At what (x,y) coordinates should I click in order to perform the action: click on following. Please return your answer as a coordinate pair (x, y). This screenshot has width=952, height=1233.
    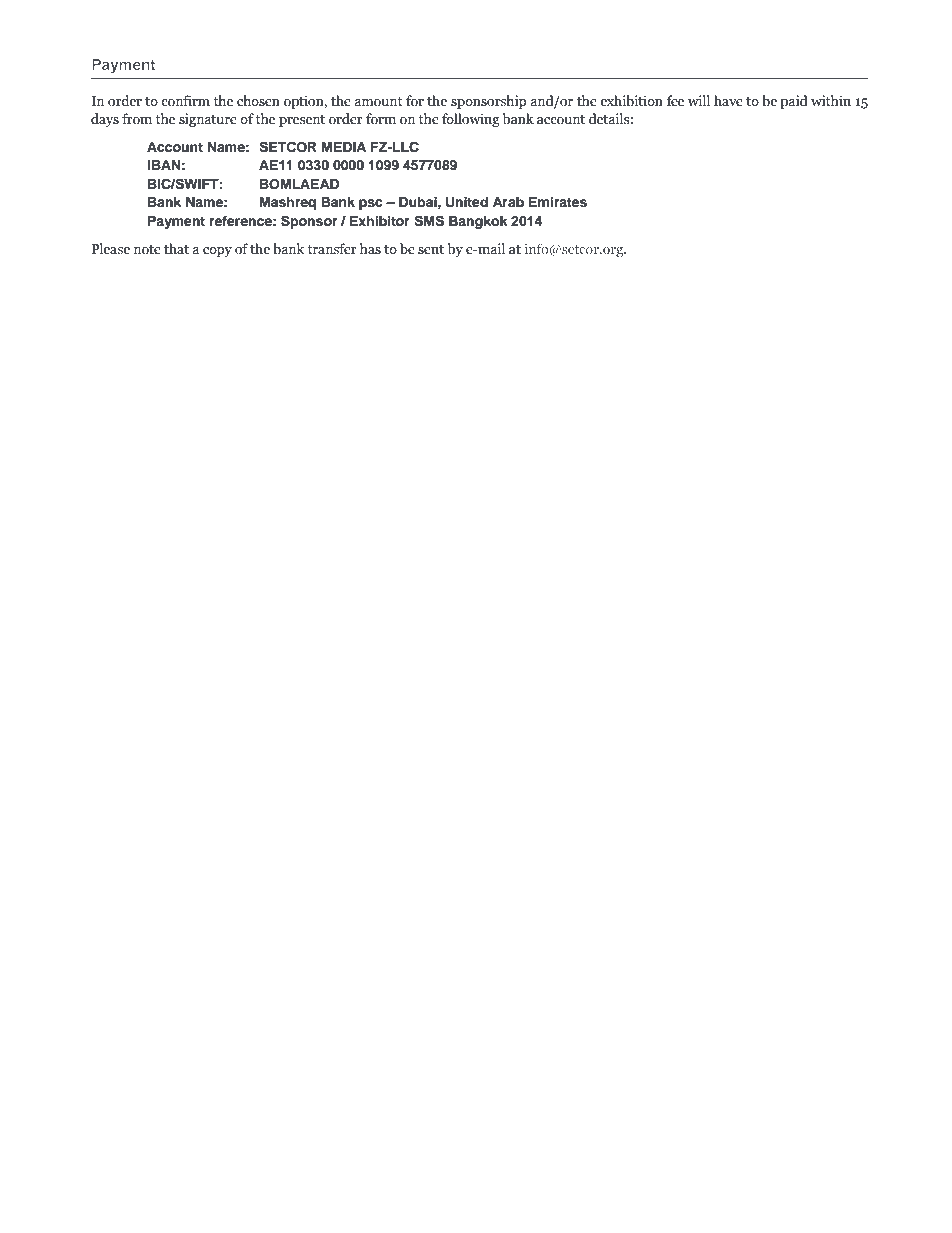
    Looking at the image, I should click on (471, 120).
